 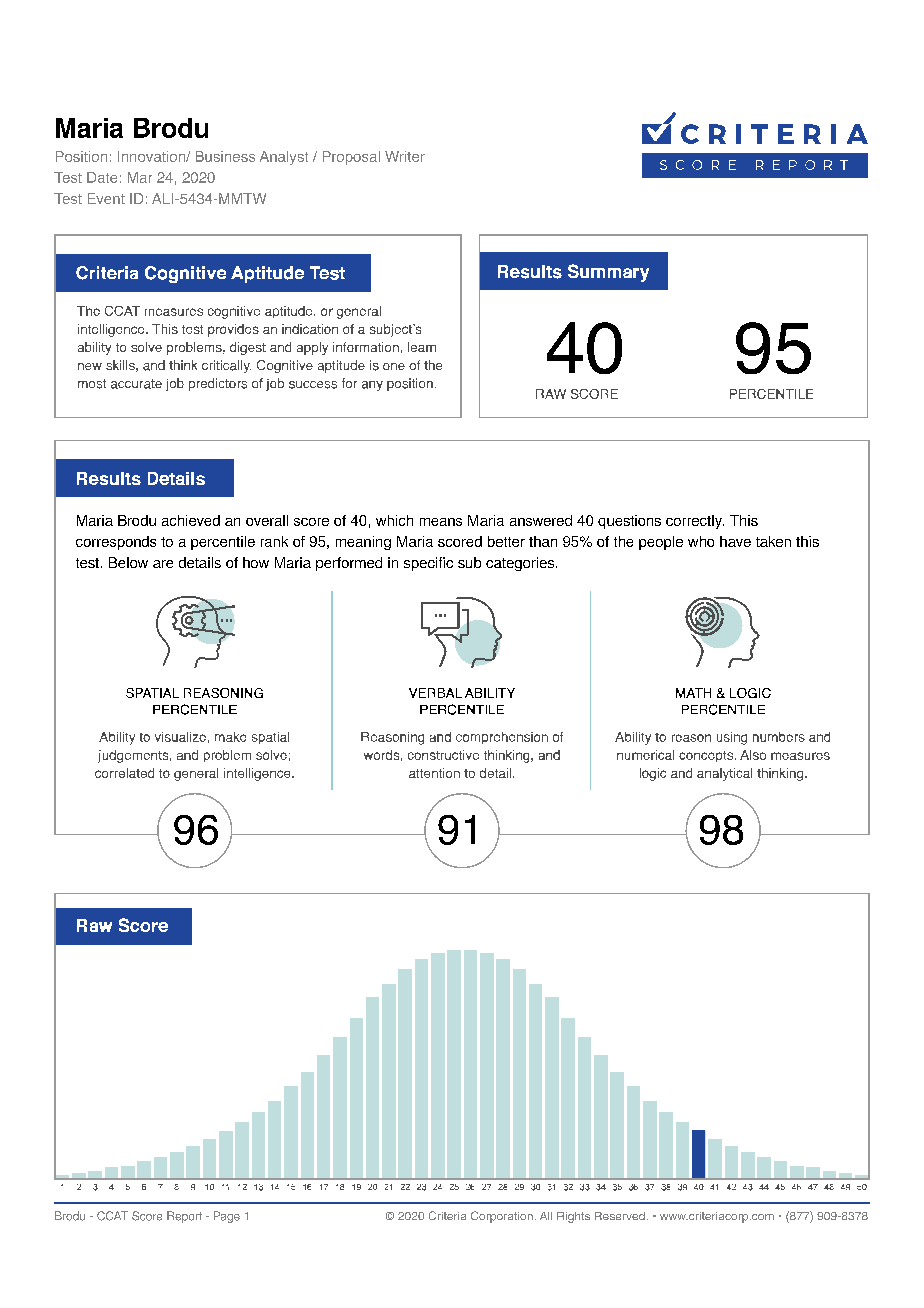 I want to click on Corporation, so click(x=502, y=1217).
